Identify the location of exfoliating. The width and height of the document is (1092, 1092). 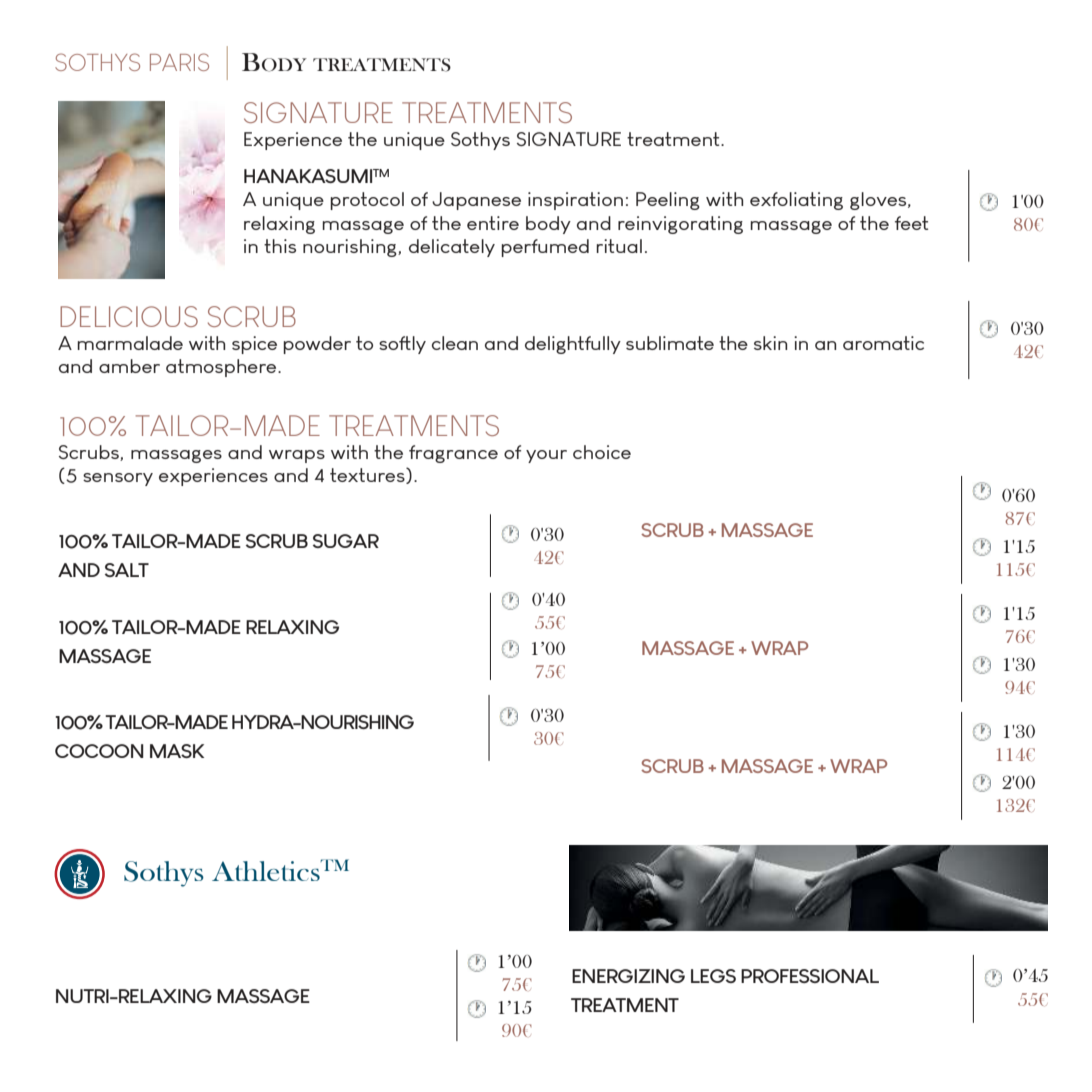
(796, 201).
